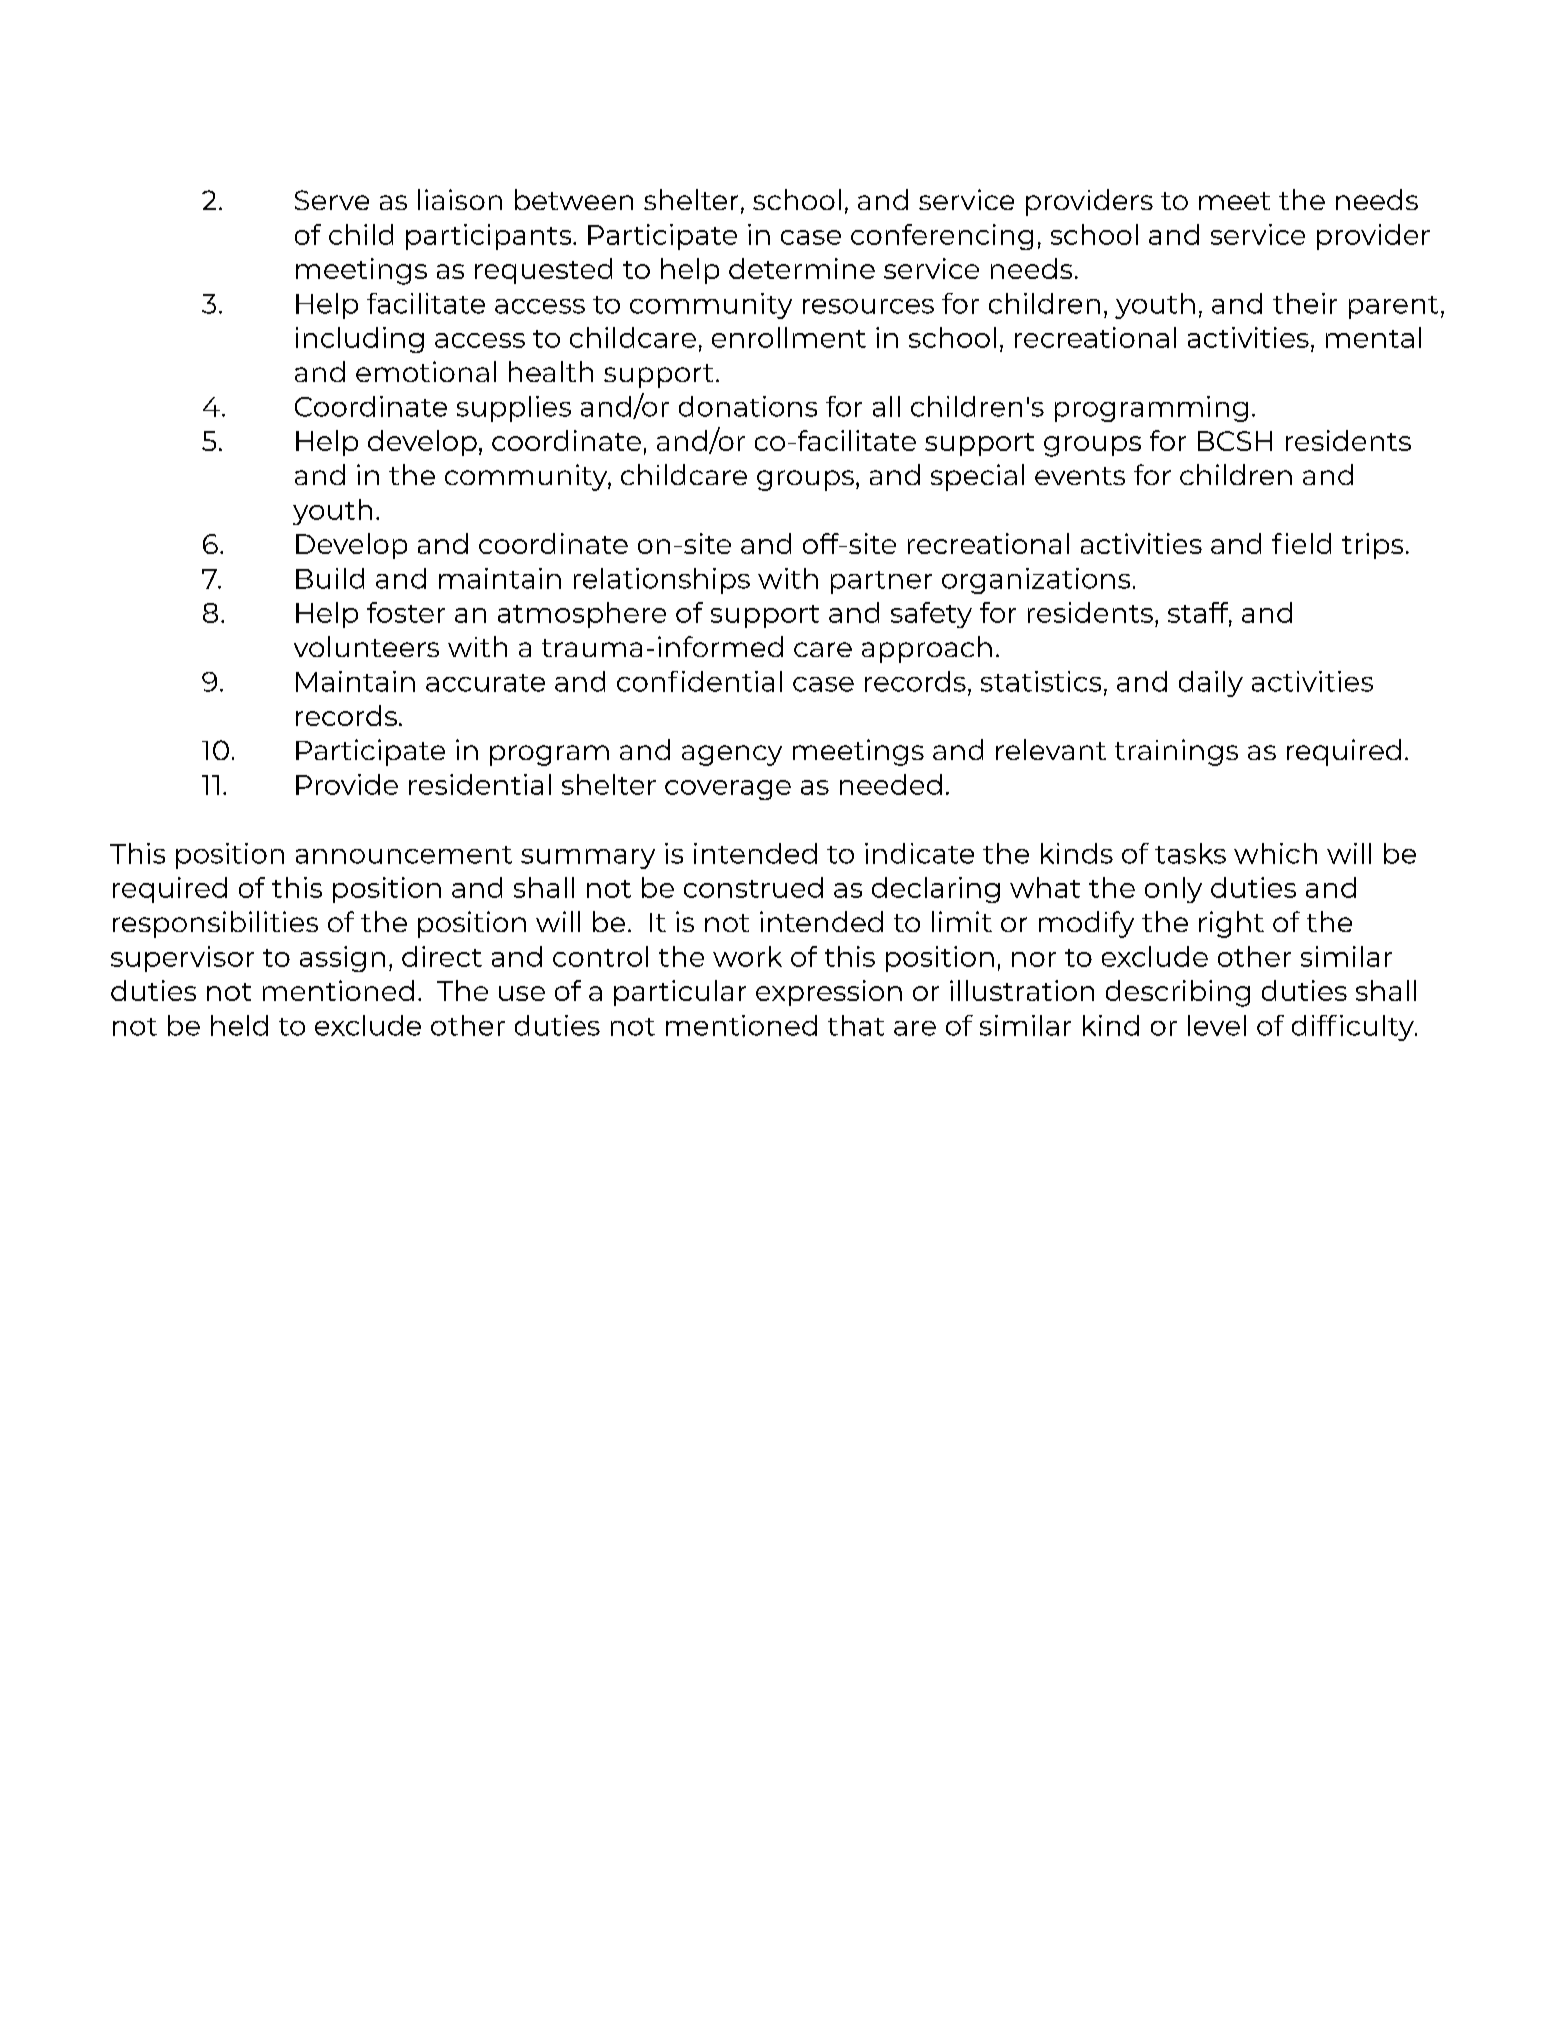  Describe the element at coordinates (332, 200) in the screenshot. I see `Serve` at that location.
